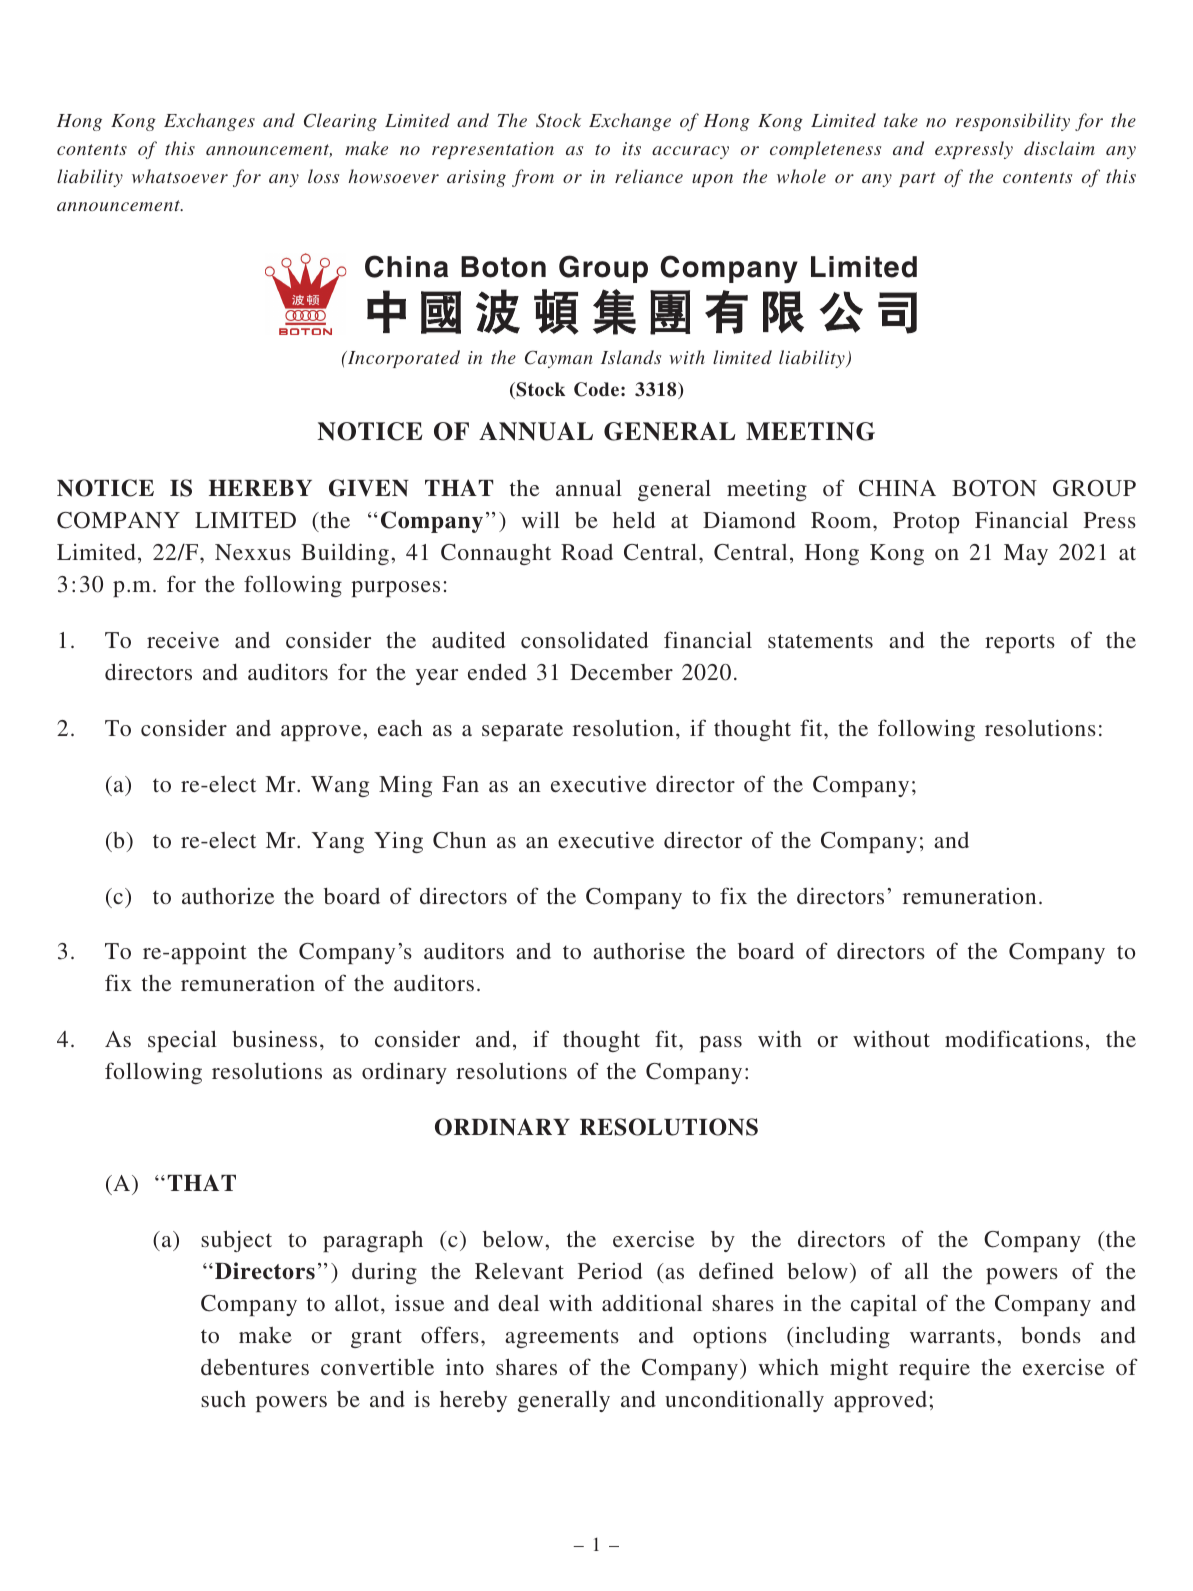 This page has width=1193, height=1591. I want to click on reports, so click(1020, 643).
